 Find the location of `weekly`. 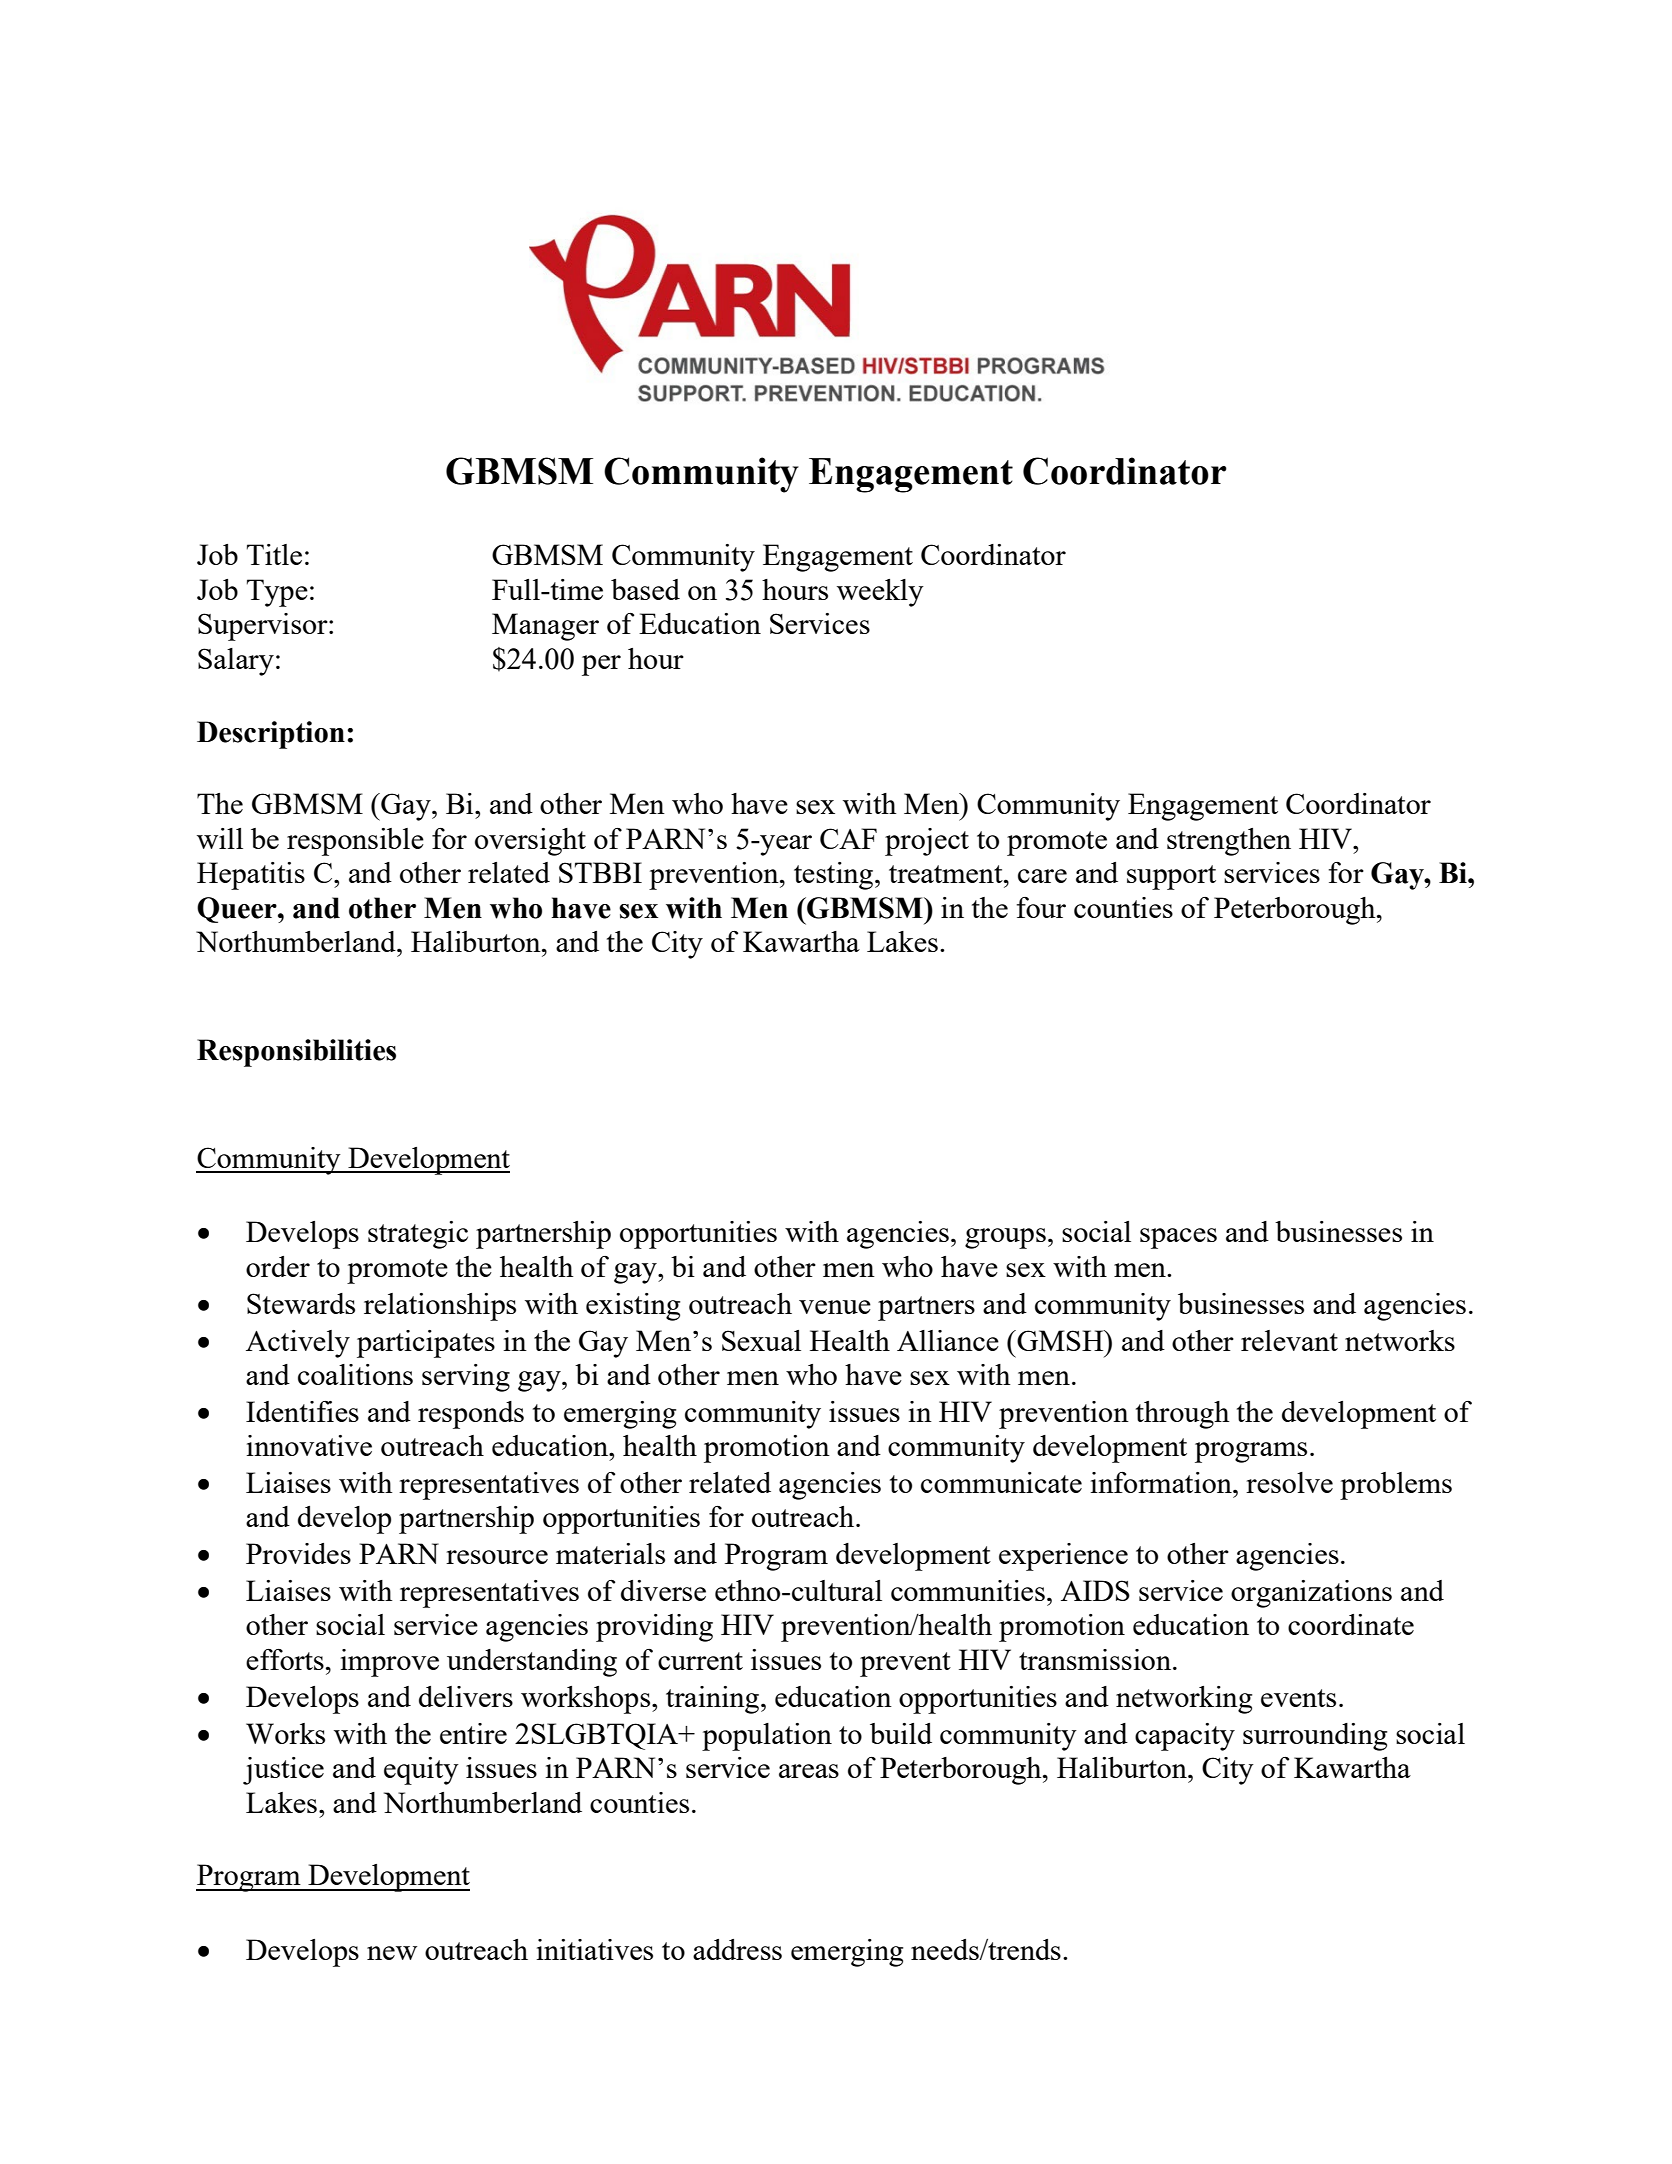

weekly is located at coordinates (880, 593).
